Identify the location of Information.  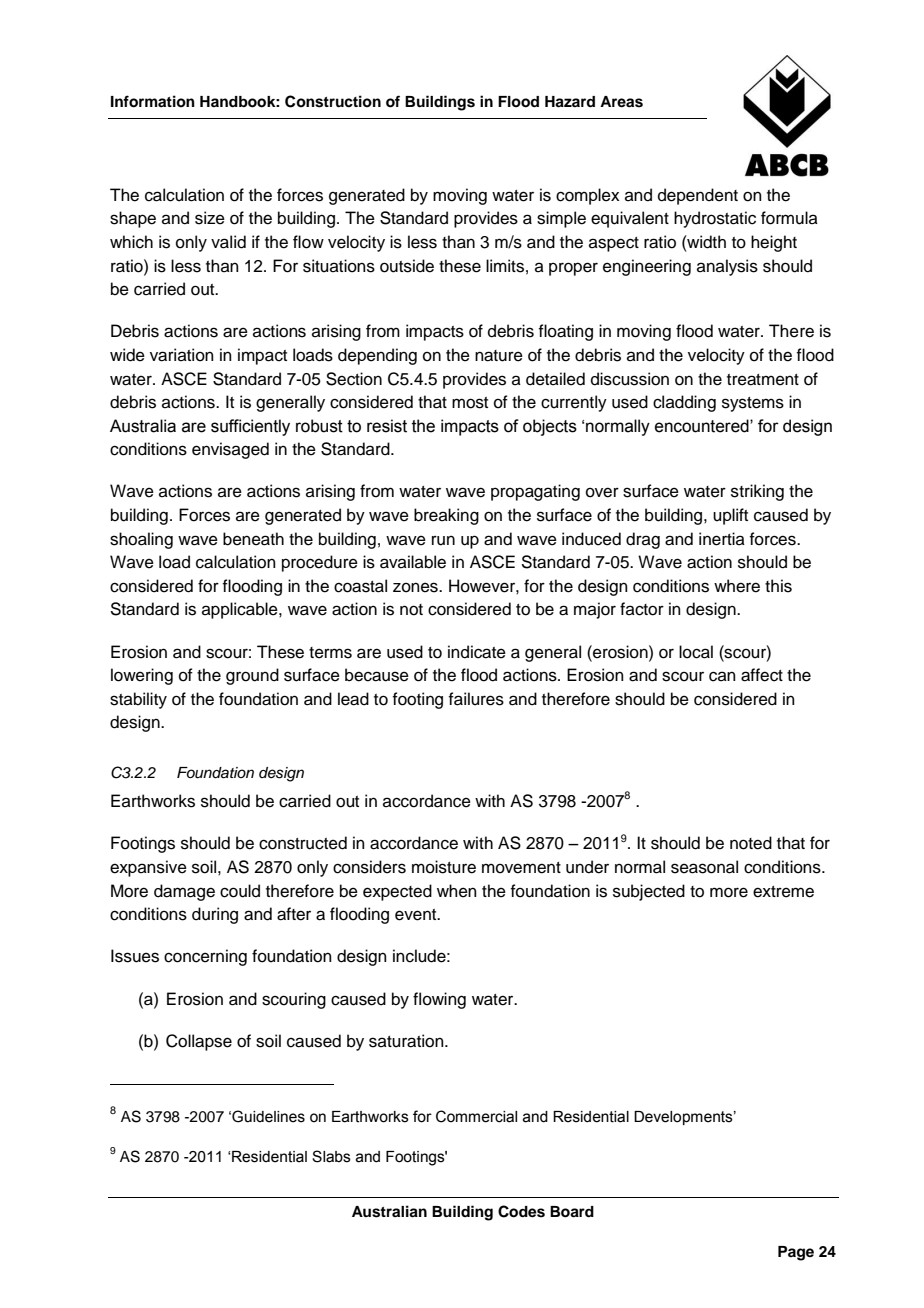
(153, 101).
